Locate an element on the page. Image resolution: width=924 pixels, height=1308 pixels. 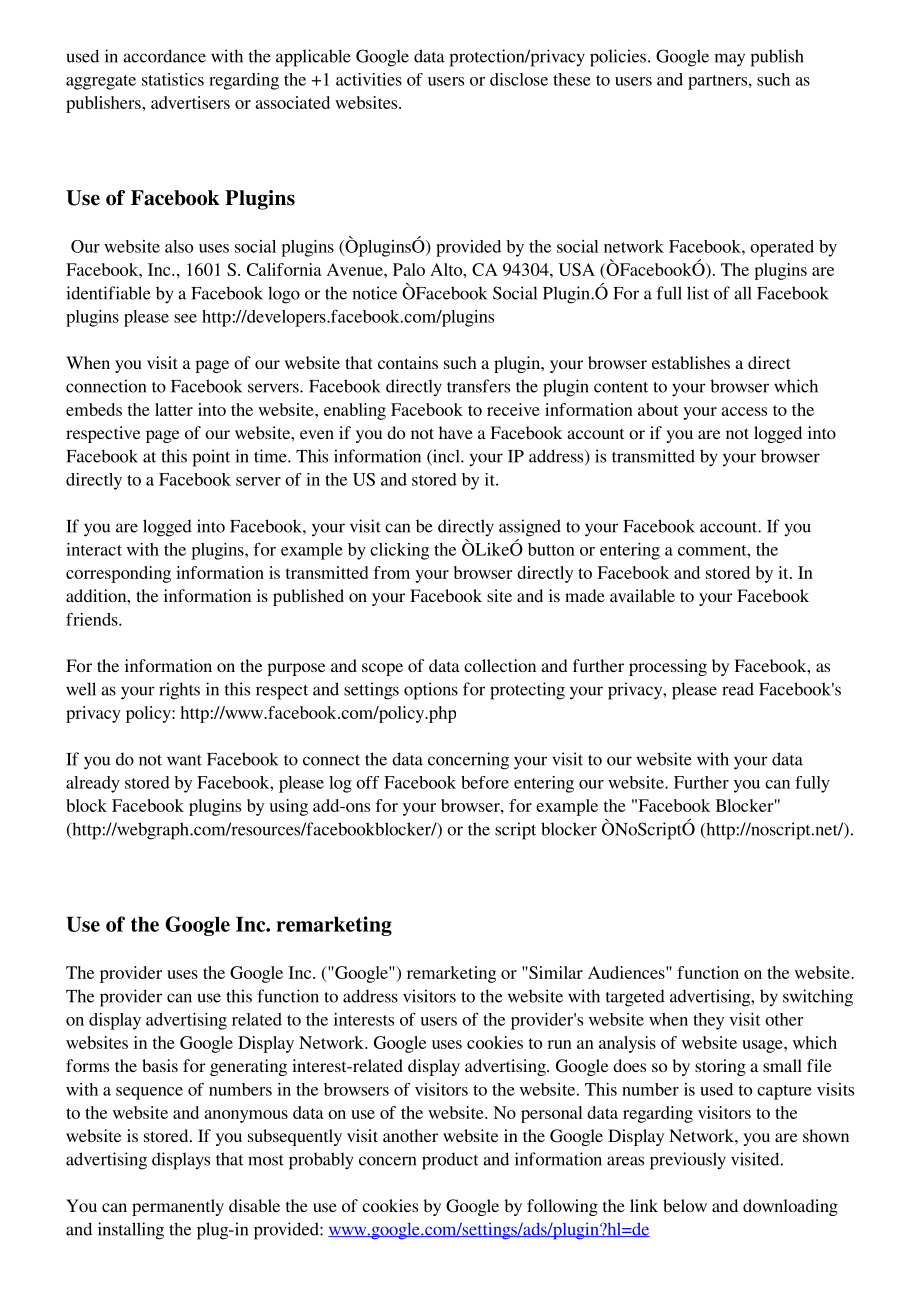
may is located at coordinates (730, 60).
